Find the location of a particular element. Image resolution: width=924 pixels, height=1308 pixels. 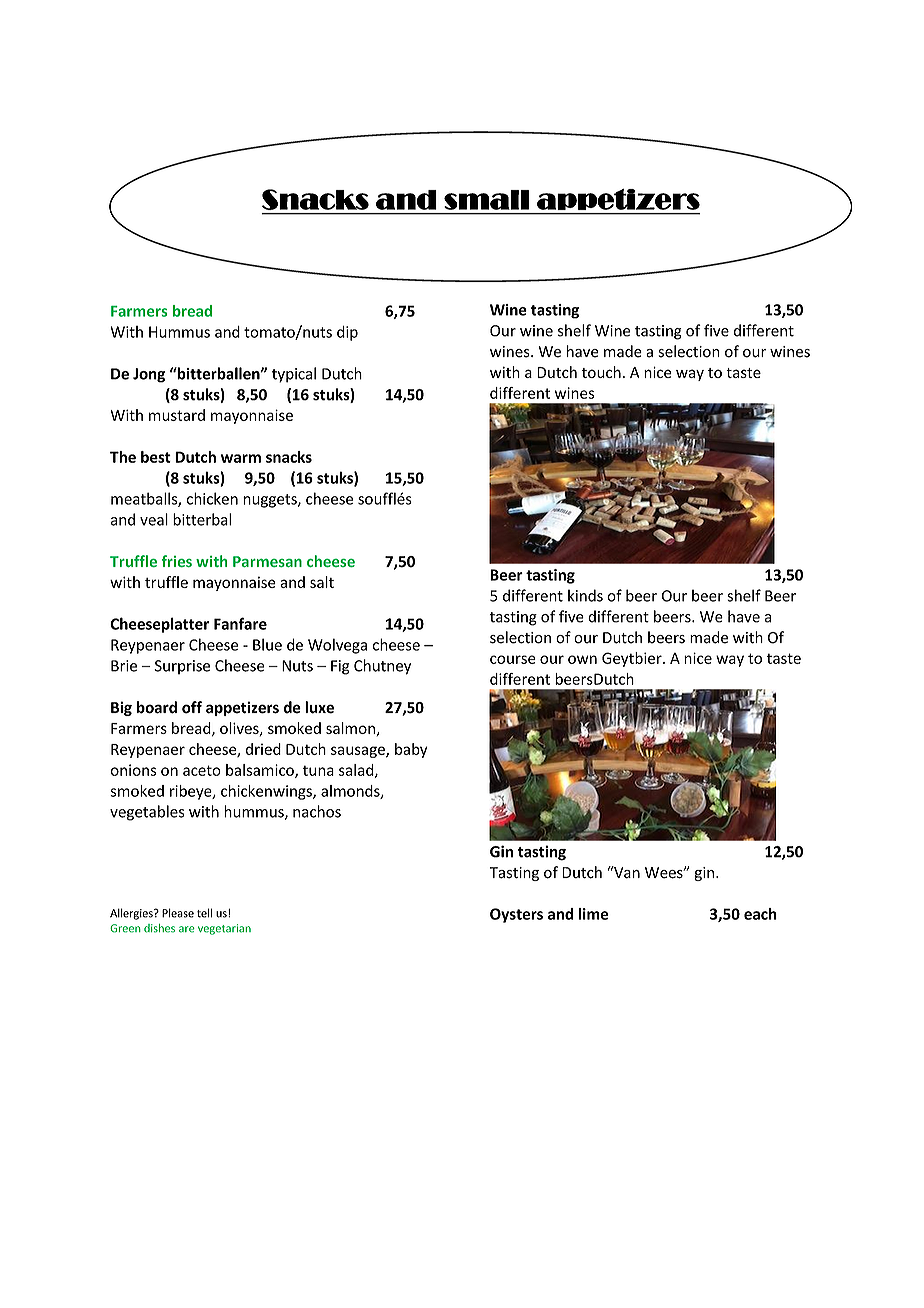

typical is located at coordinates (294, 375).
